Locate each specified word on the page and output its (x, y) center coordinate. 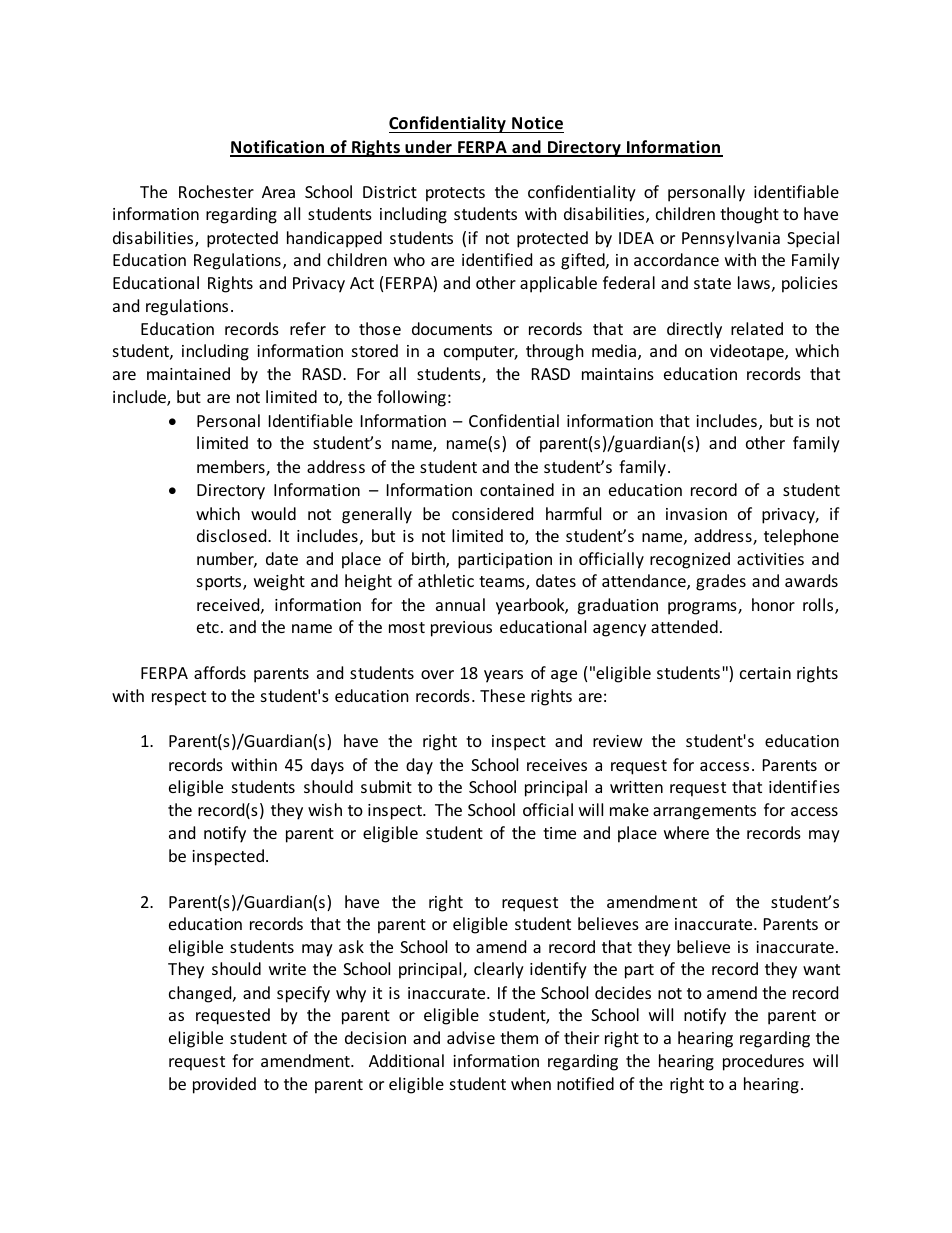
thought (749, 215)
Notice (537, 123)
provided (224, 1085)
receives (557, 765)
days (327, 766)
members (232, 468)
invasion (696, 514)
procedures (763, 1062)
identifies (804, 786)
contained (517, 489)
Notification (278, 148)
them (519, 1037)
